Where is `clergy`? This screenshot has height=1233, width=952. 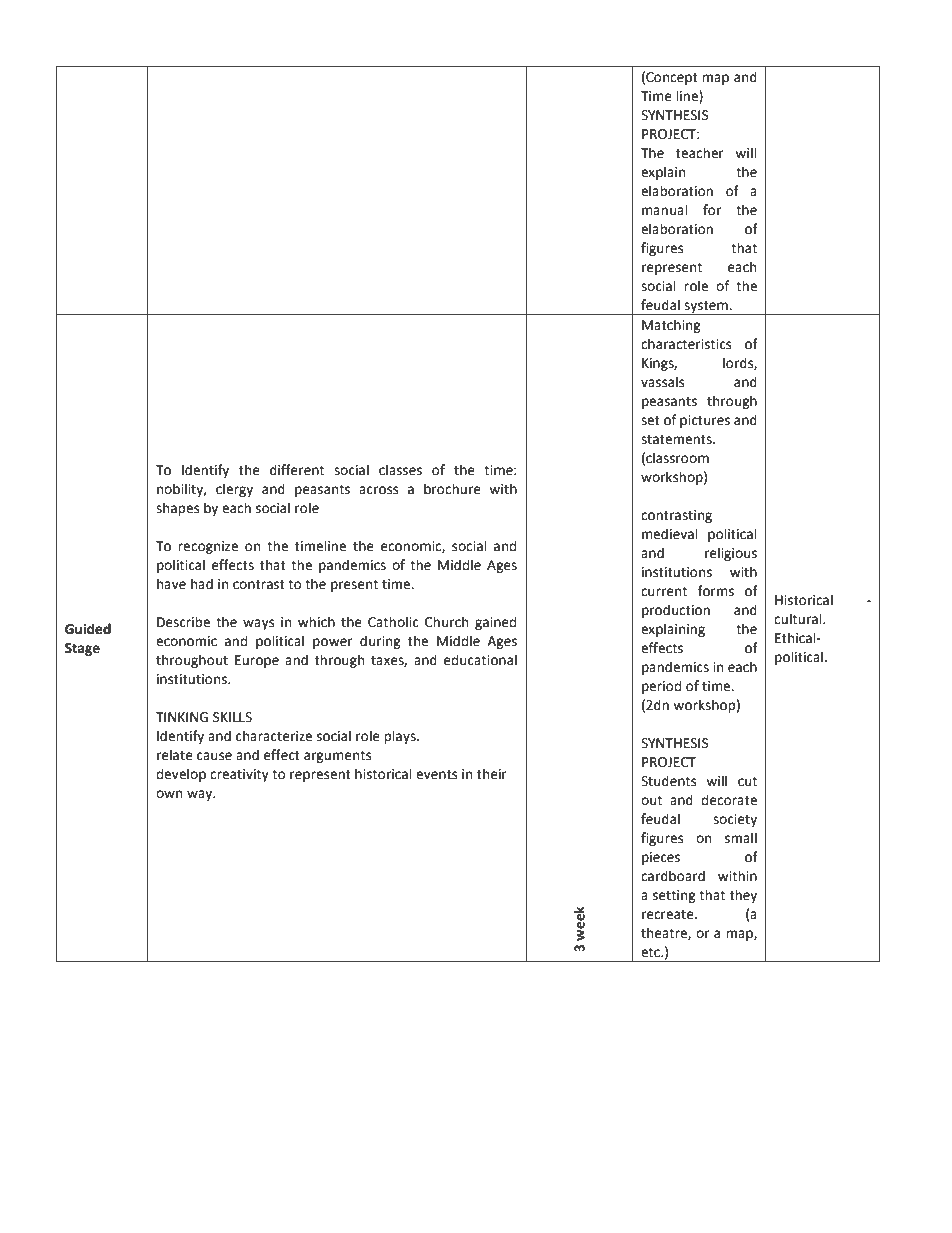 clergy is located at coordinates (234, 490).
